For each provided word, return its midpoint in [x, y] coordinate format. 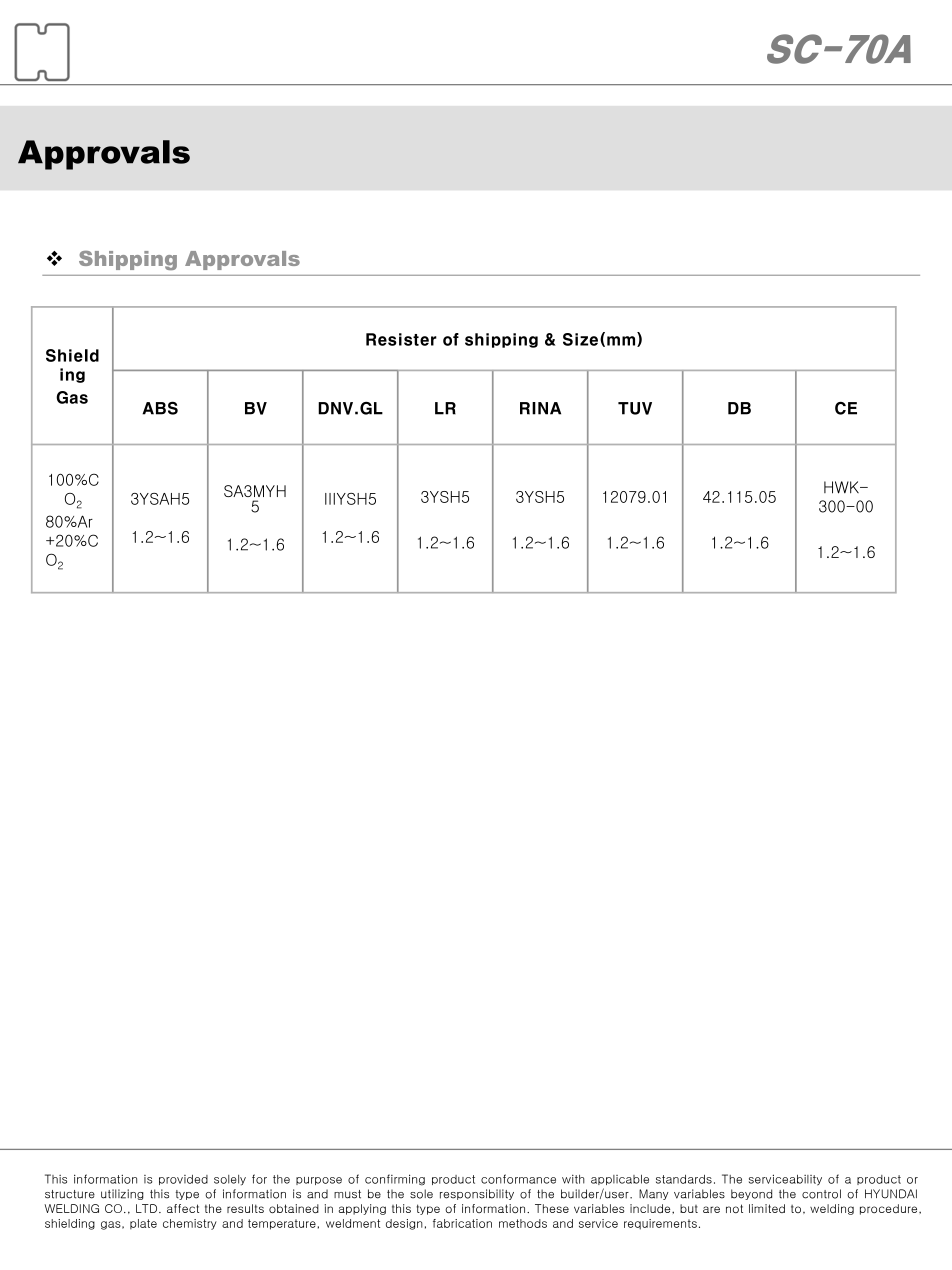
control [821, 1194]
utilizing [122, 1194]
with [573, 1179]
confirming [395, 1180]
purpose [319, 1181]
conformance [518, 1179]
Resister [401, 339]
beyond [751, 1194]
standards [684, 1179]
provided [183, 1180]
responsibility [477, 1194]
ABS [160, 408]
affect [183, 1208]
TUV [635, 408]
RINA [540, 408]
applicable [620, 1179]
